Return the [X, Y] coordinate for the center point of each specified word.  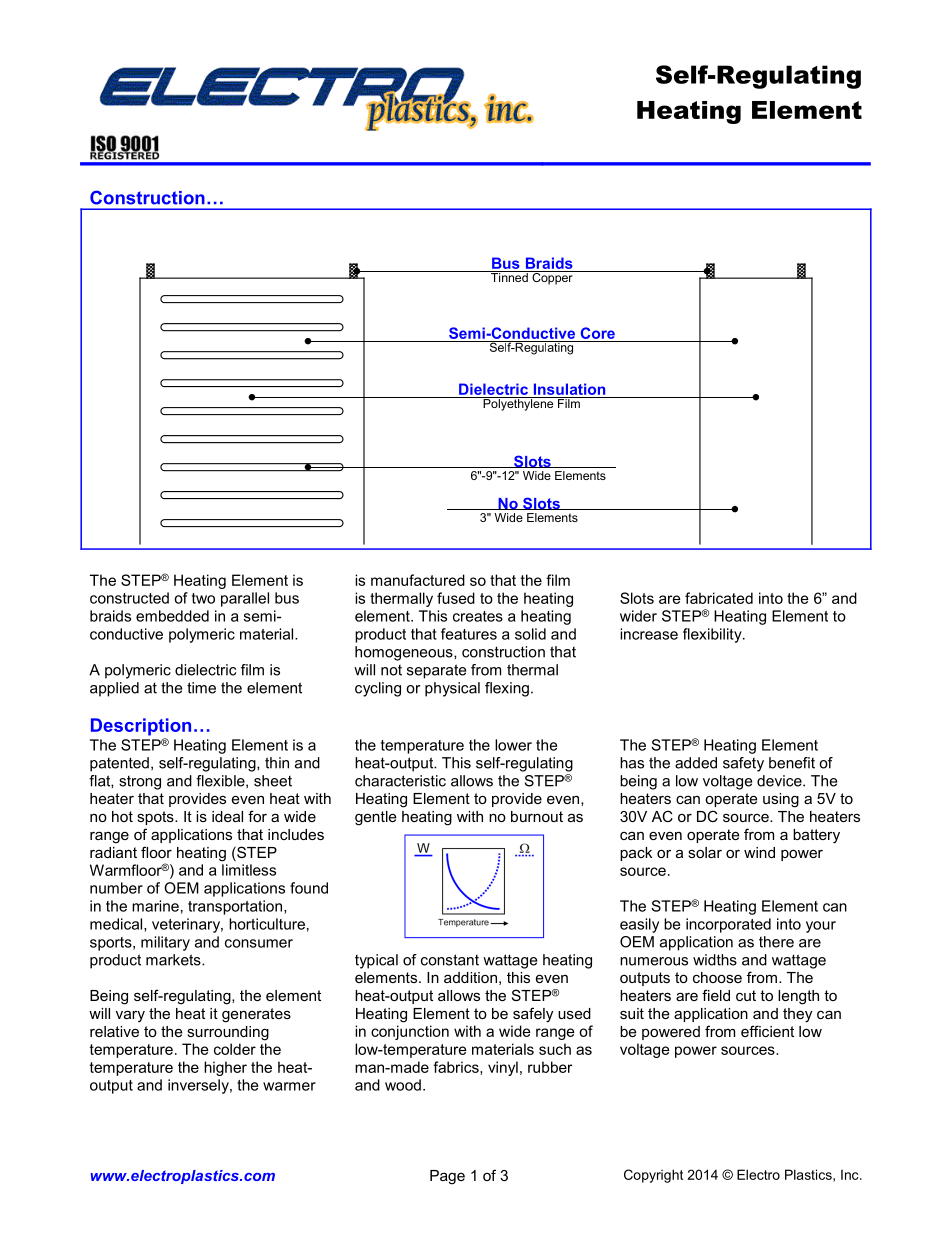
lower [513, 745]
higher [225, 1068]
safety [743, 764]
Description [141, 727]
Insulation [569, 389]
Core [598, 333]
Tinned [509, 276]
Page [447, 1177]
